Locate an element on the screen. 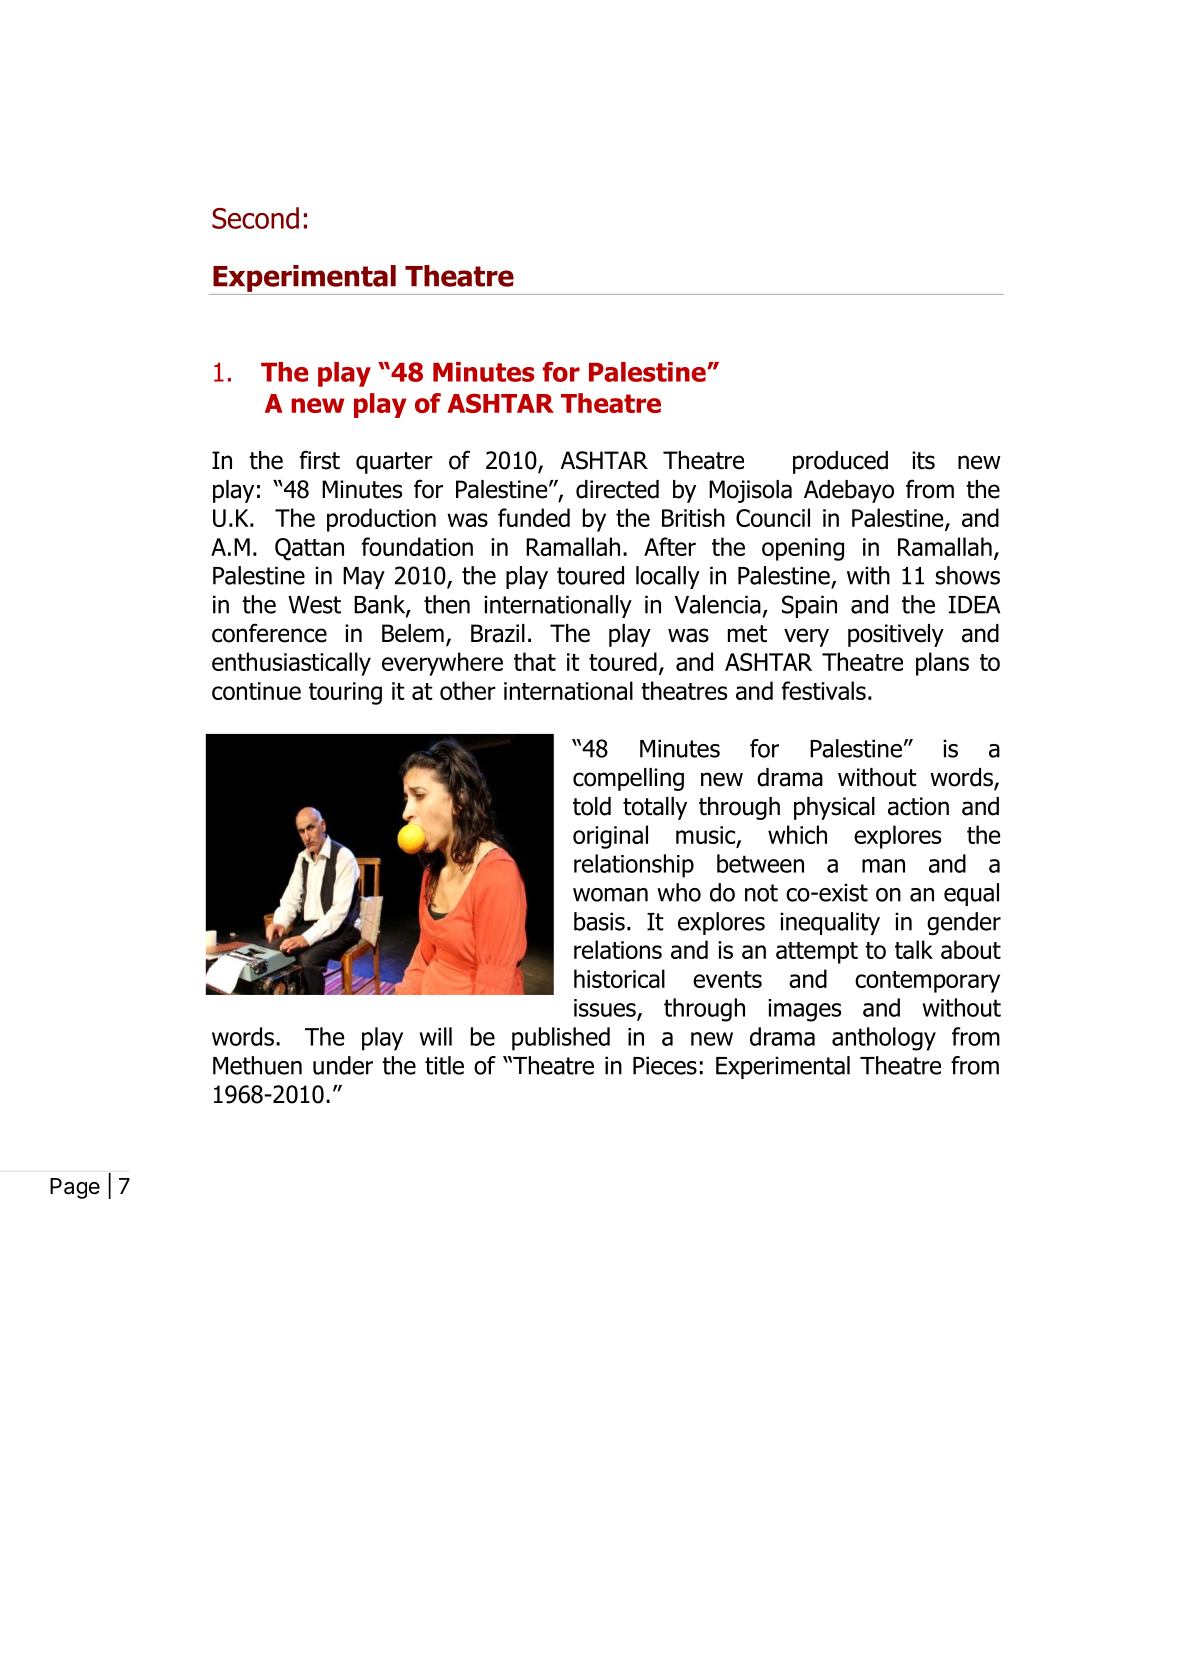  original is located at coordinates (610, 837).
